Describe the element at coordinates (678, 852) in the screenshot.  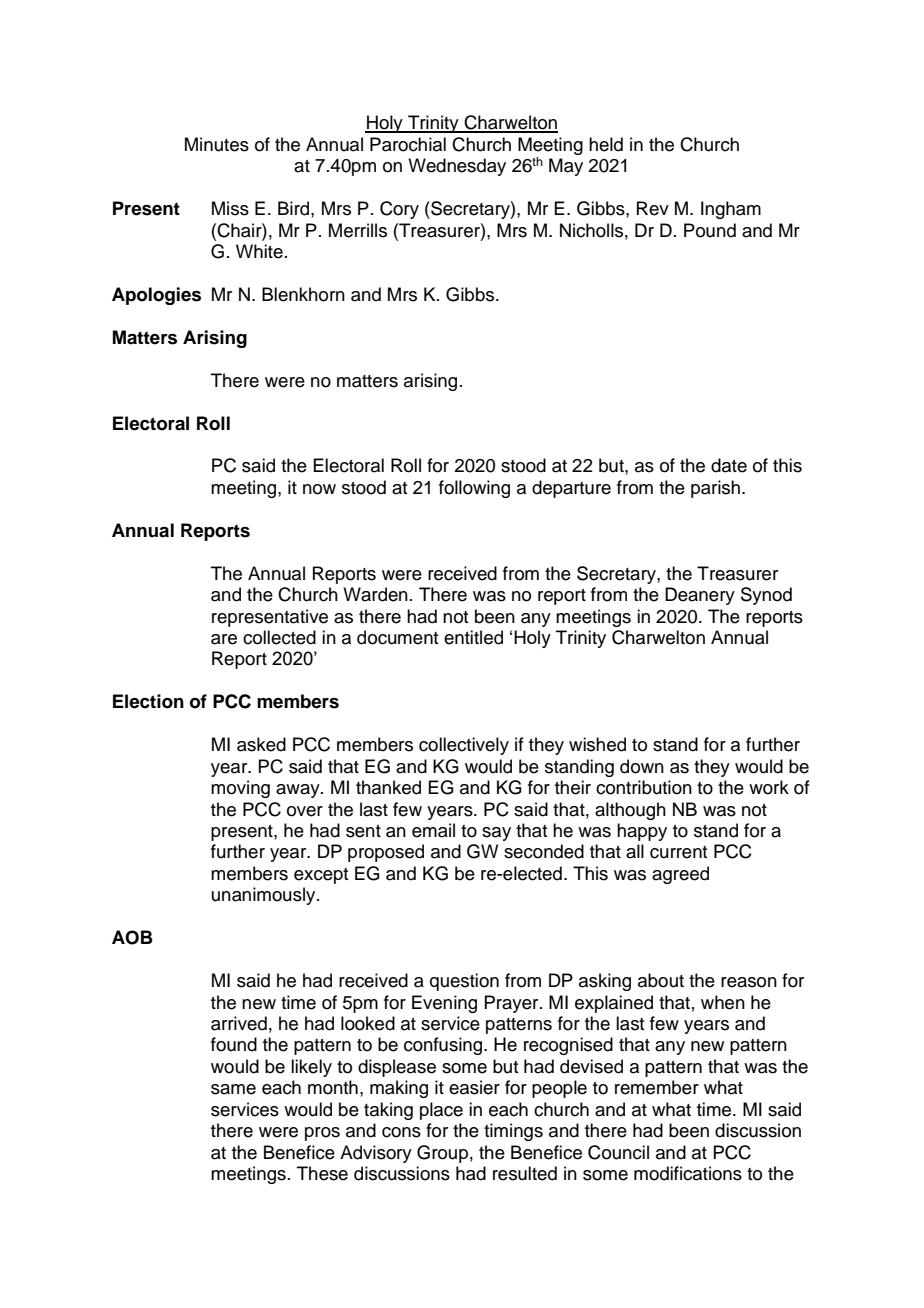
I see `current` at that location.
